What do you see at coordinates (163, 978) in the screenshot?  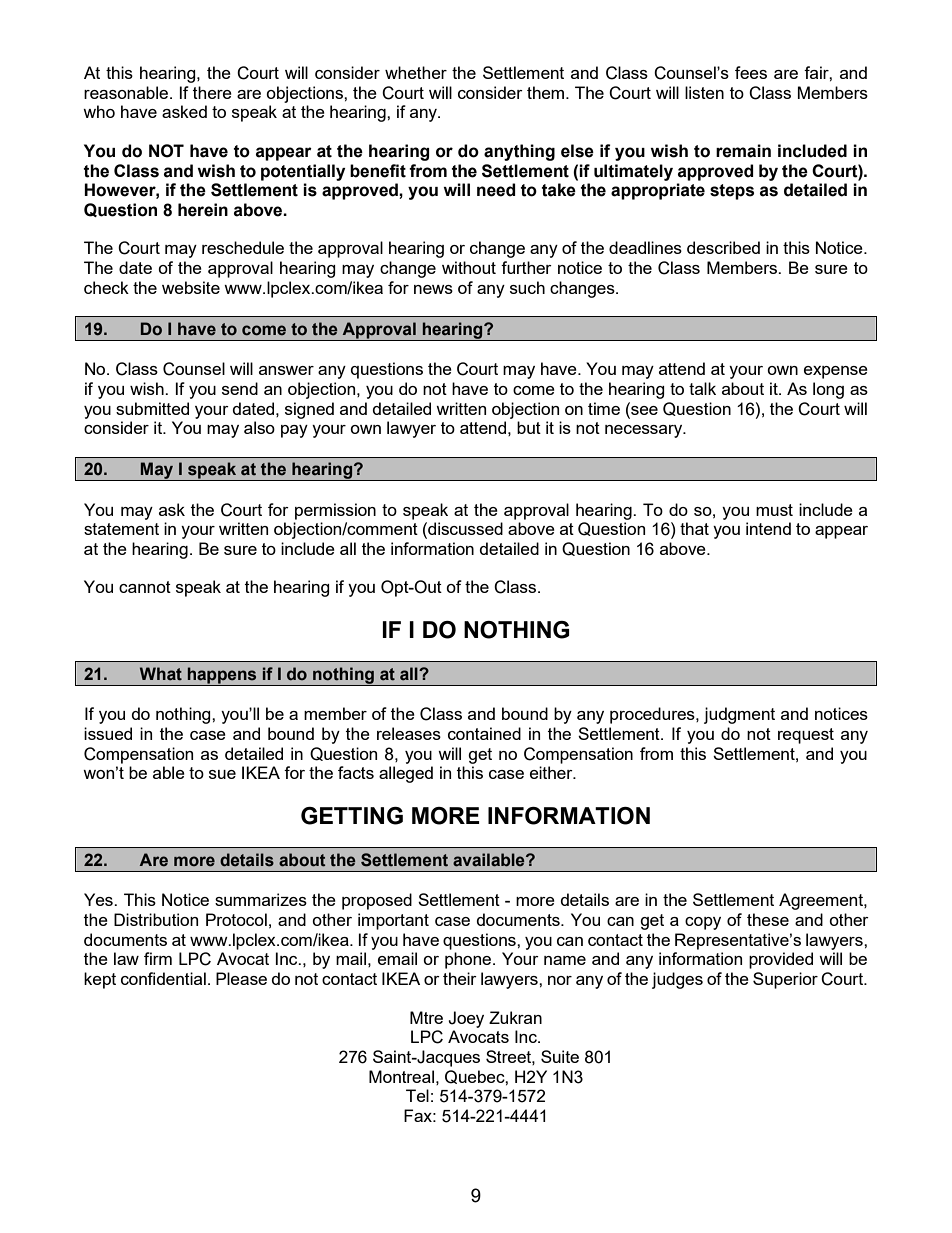 I see `confidential` at bounding box center [163, 978].
